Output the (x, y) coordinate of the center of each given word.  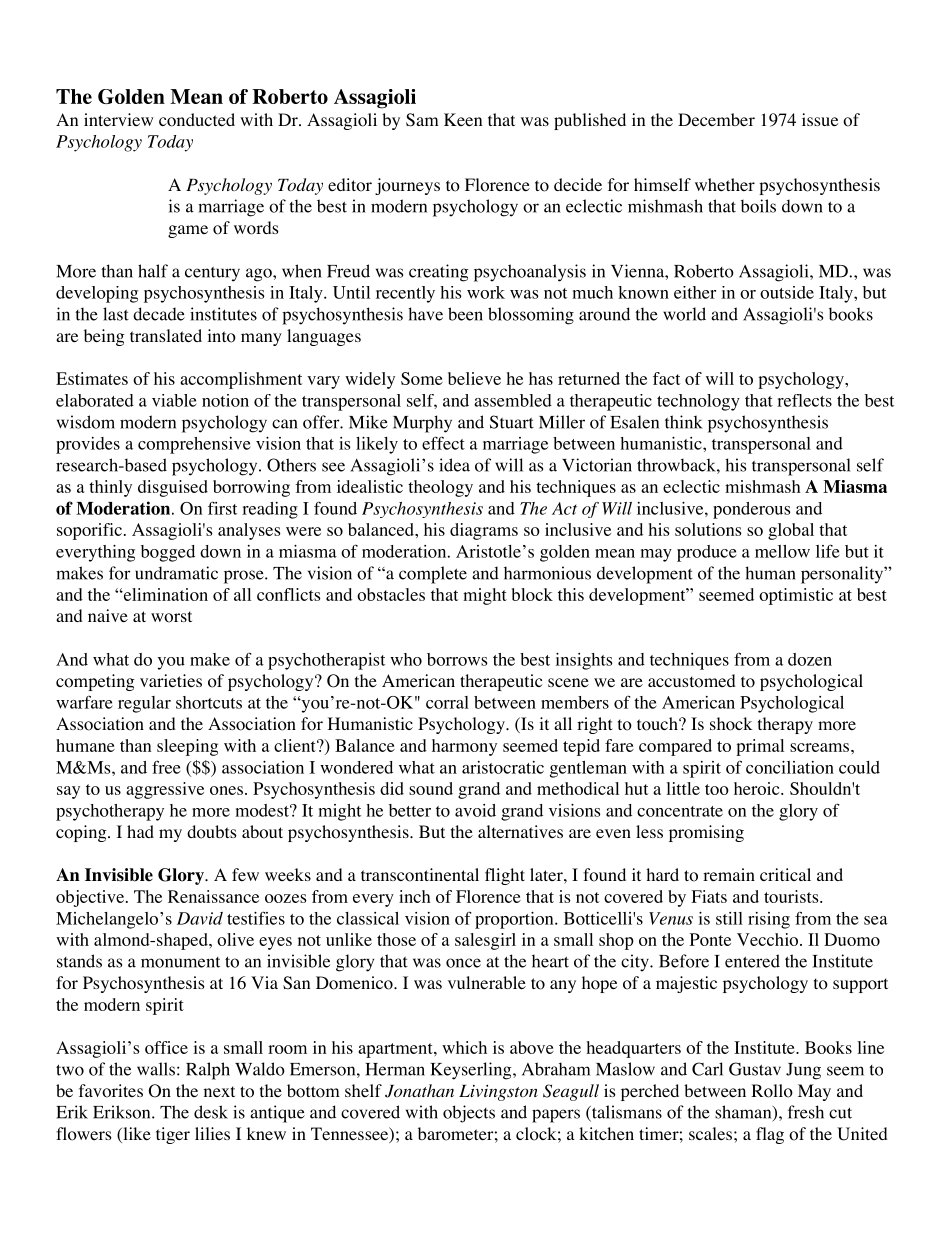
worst (171, 617)
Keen (463, 119)
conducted (197, 120)
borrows (457, 659)
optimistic (796, 596)
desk (211, 1112)
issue (820, 119)
